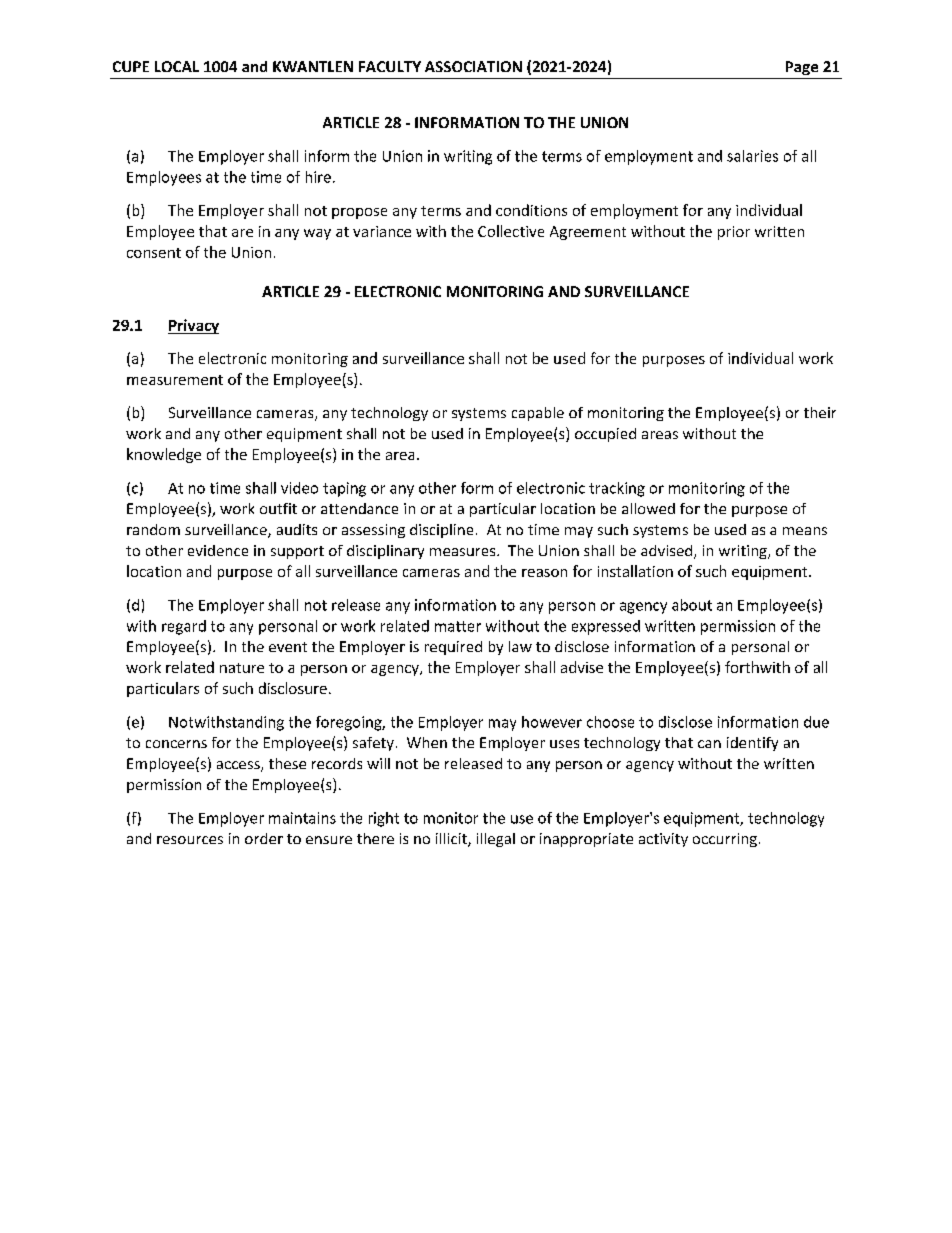 The image size is (952, 1233). What do you see at coordinates (538, 414) in the page?
I see `capable` at bounding box center [538, 414].
